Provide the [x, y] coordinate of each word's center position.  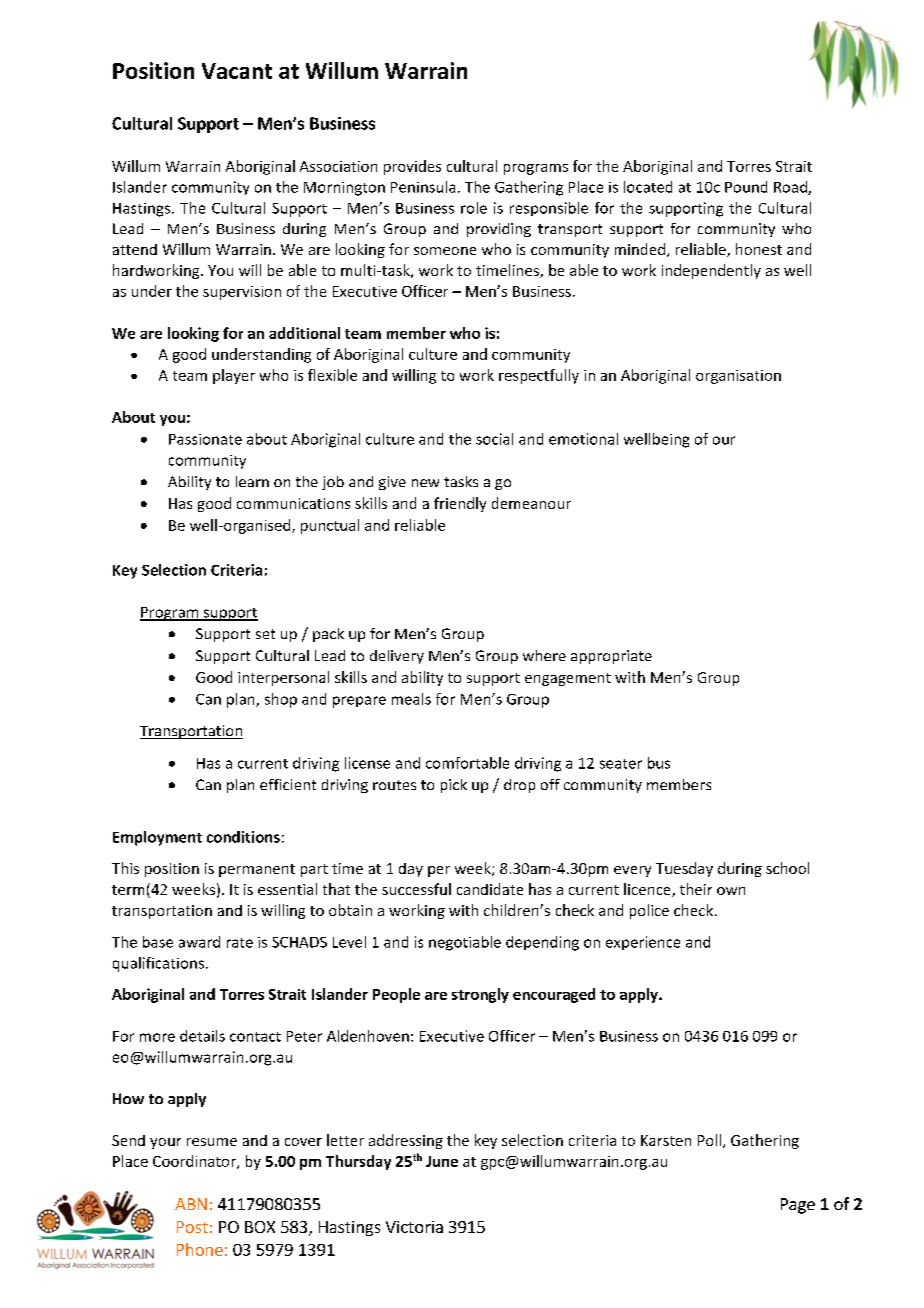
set [265, 634]
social [494, 439]
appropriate [611, 657]
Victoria [414, 1227]
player [234, 376]
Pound [746, 187]
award [199, 942]
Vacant [237, 71]
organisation [738, 377]
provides [412, 167]
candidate [490, 889]
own [731, 891]
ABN [191, 1204]
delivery [397, 657]
